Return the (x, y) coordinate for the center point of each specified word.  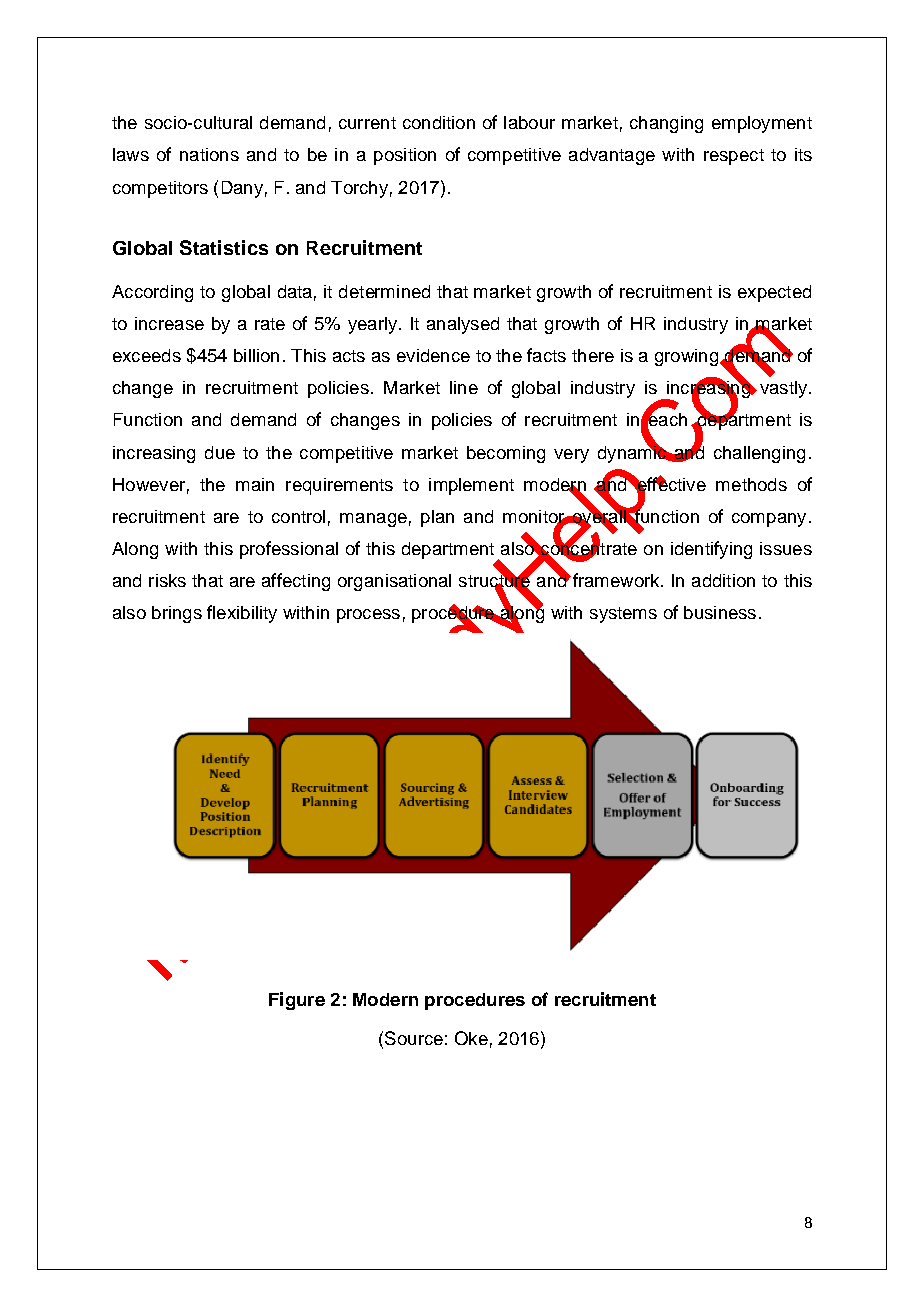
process (368, 616)
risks (167, 580)
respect (734, 157)
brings (177, 614)
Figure (297, 1001)
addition (723, 580)
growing (686, 357)
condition (439, 122)
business (720, 612)
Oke (471, 1038)
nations (209, 154)
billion (256, 355)
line (464, 387)
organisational (394, 582)
